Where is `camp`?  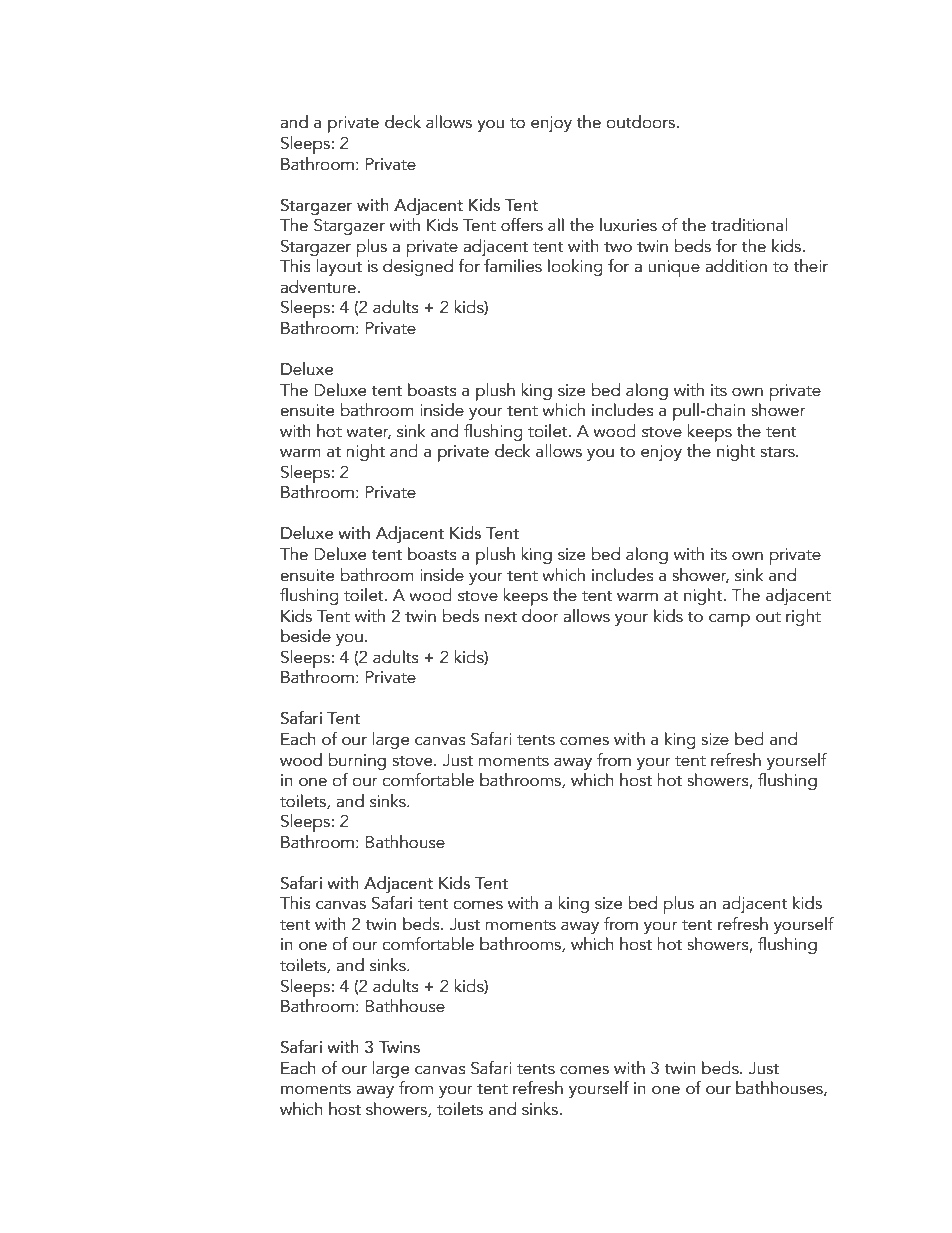 camp is located at coordinates (729, 620).
